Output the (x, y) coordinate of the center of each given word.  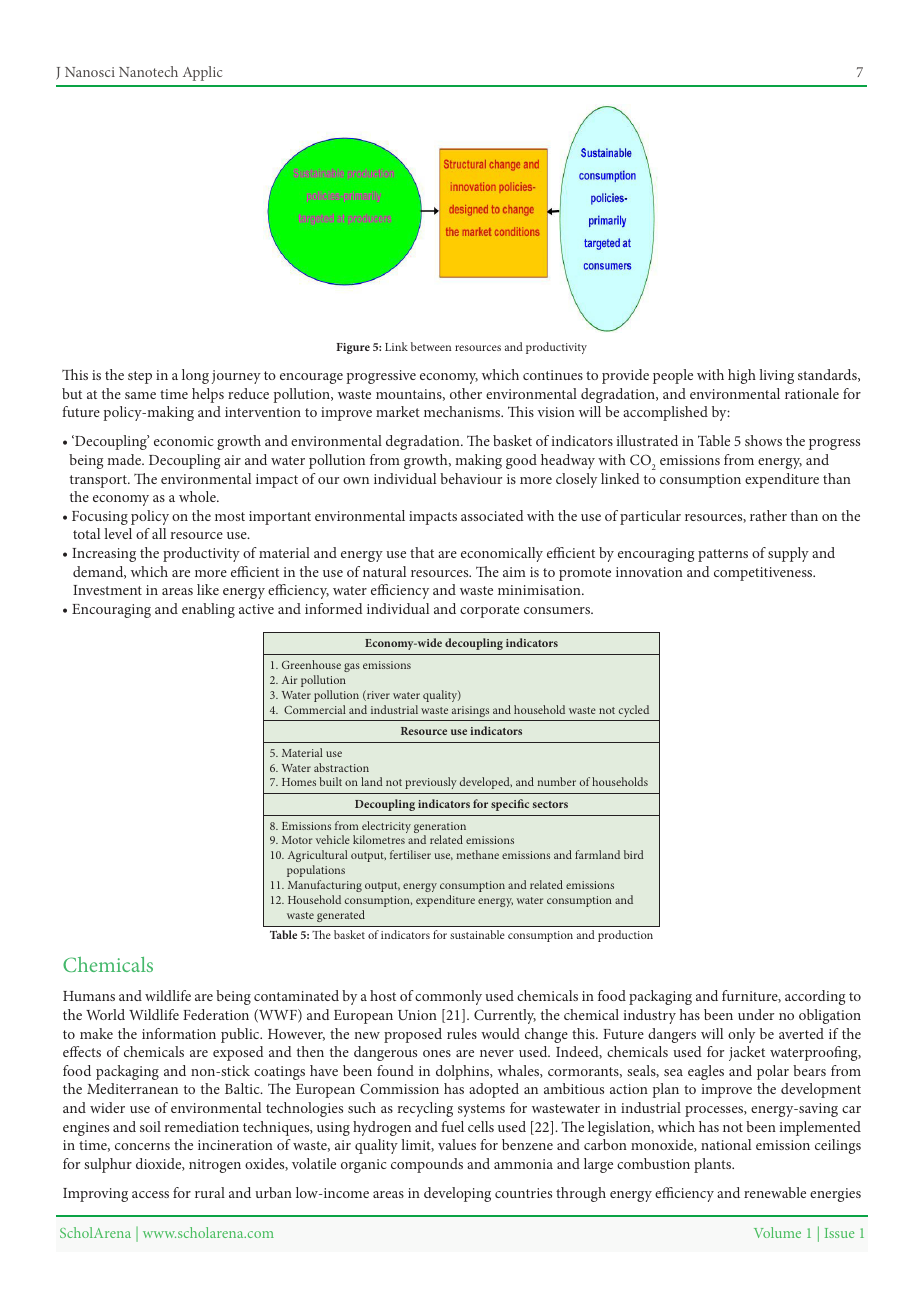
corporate (489, 611)
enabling (208, 610)
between (431, 346)
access (150, 1194)
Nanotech (148, 71)
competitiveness (764, 574)
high (742, 376)
